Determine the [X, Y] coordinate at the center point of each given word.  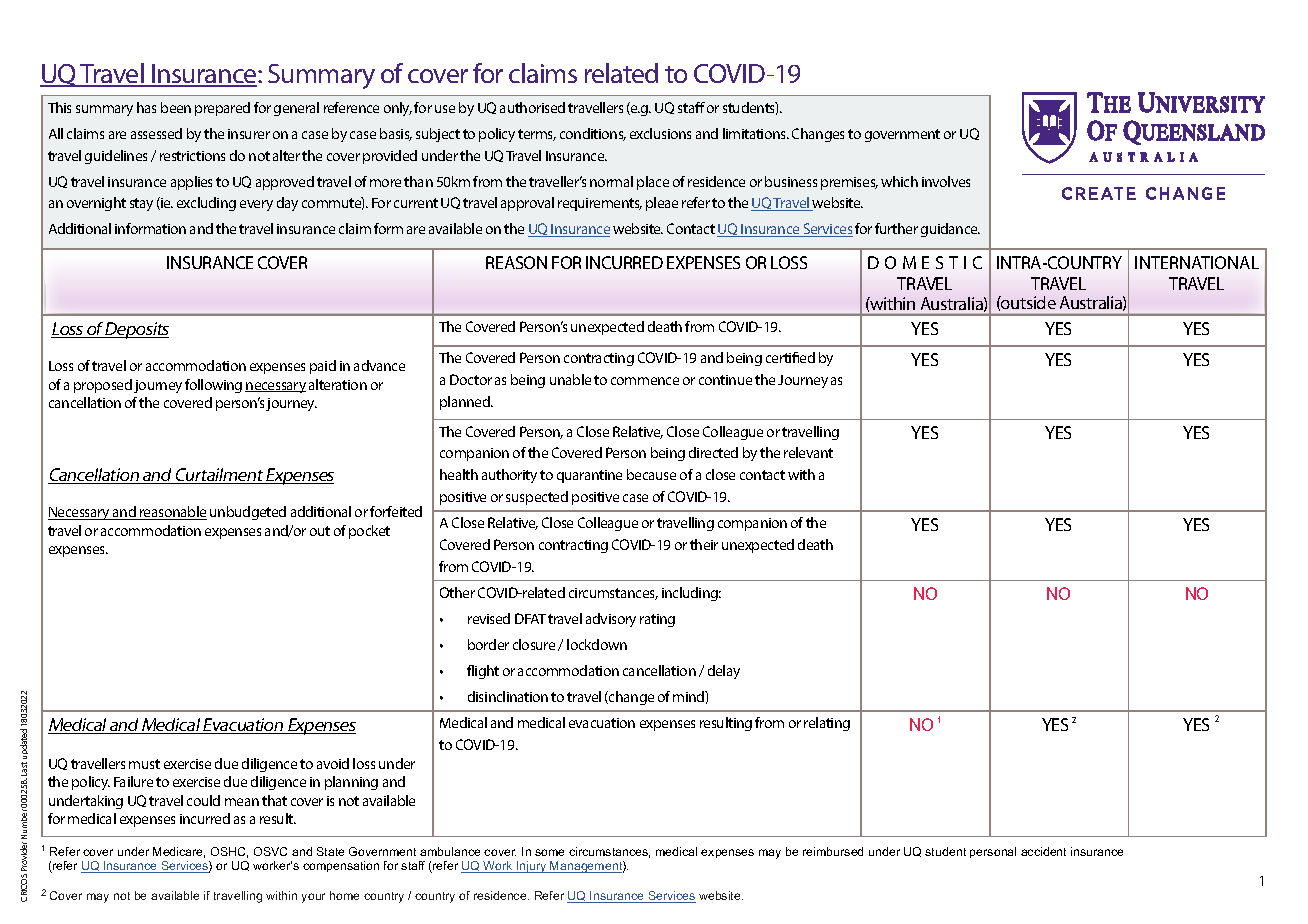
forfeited [396, 511]
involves [946, 181]
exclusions [660, 133]
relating [827, 724]
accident [1043, 851]
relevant [808, 452]
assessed [156, 133]
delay [724, 672]
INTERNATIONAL [1197, 262]
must [144, 764]
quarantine [589, 476]
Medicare [179, 852]
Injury [532, 867]
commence [645, 381]
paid [323, 367]
